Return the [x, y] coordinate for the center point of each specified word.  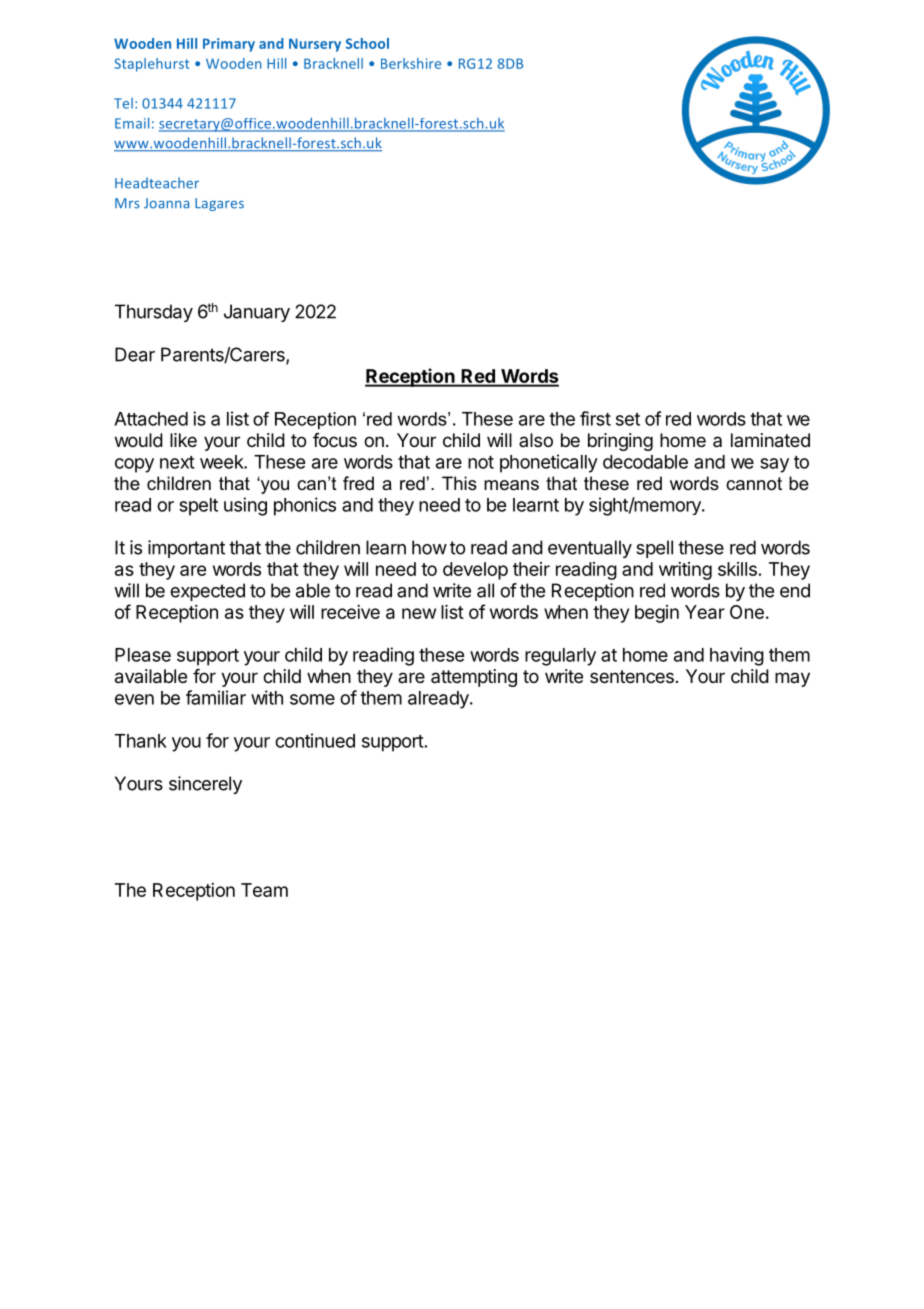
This [459, 483]
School [367, 43]
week [222, 462]
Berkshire [411, 63]
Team [264, 890]
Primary [229, 45]
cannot [754, 484]
